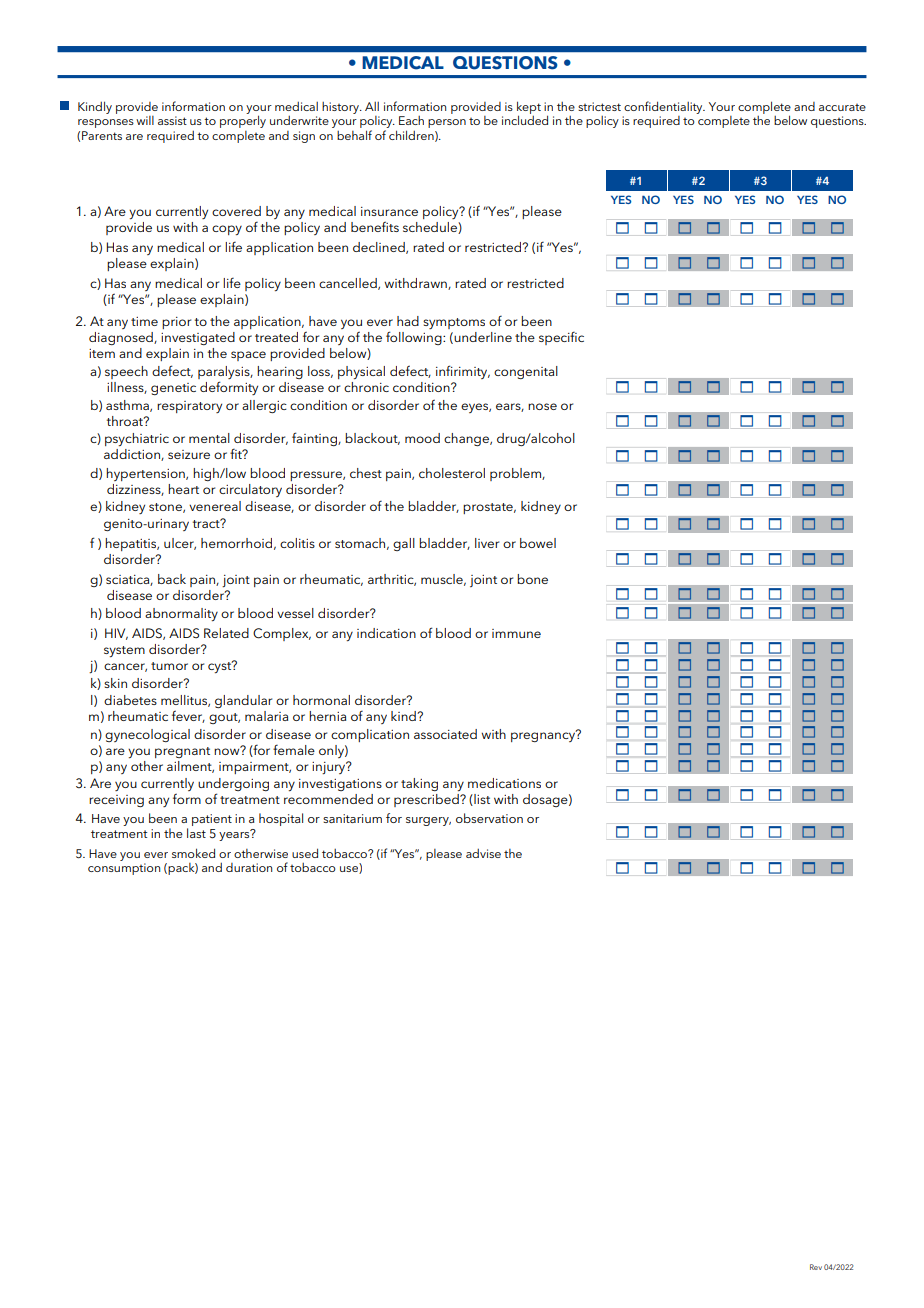 This document has height=1308, width=924. I want to click on person, so click(447, 123).
